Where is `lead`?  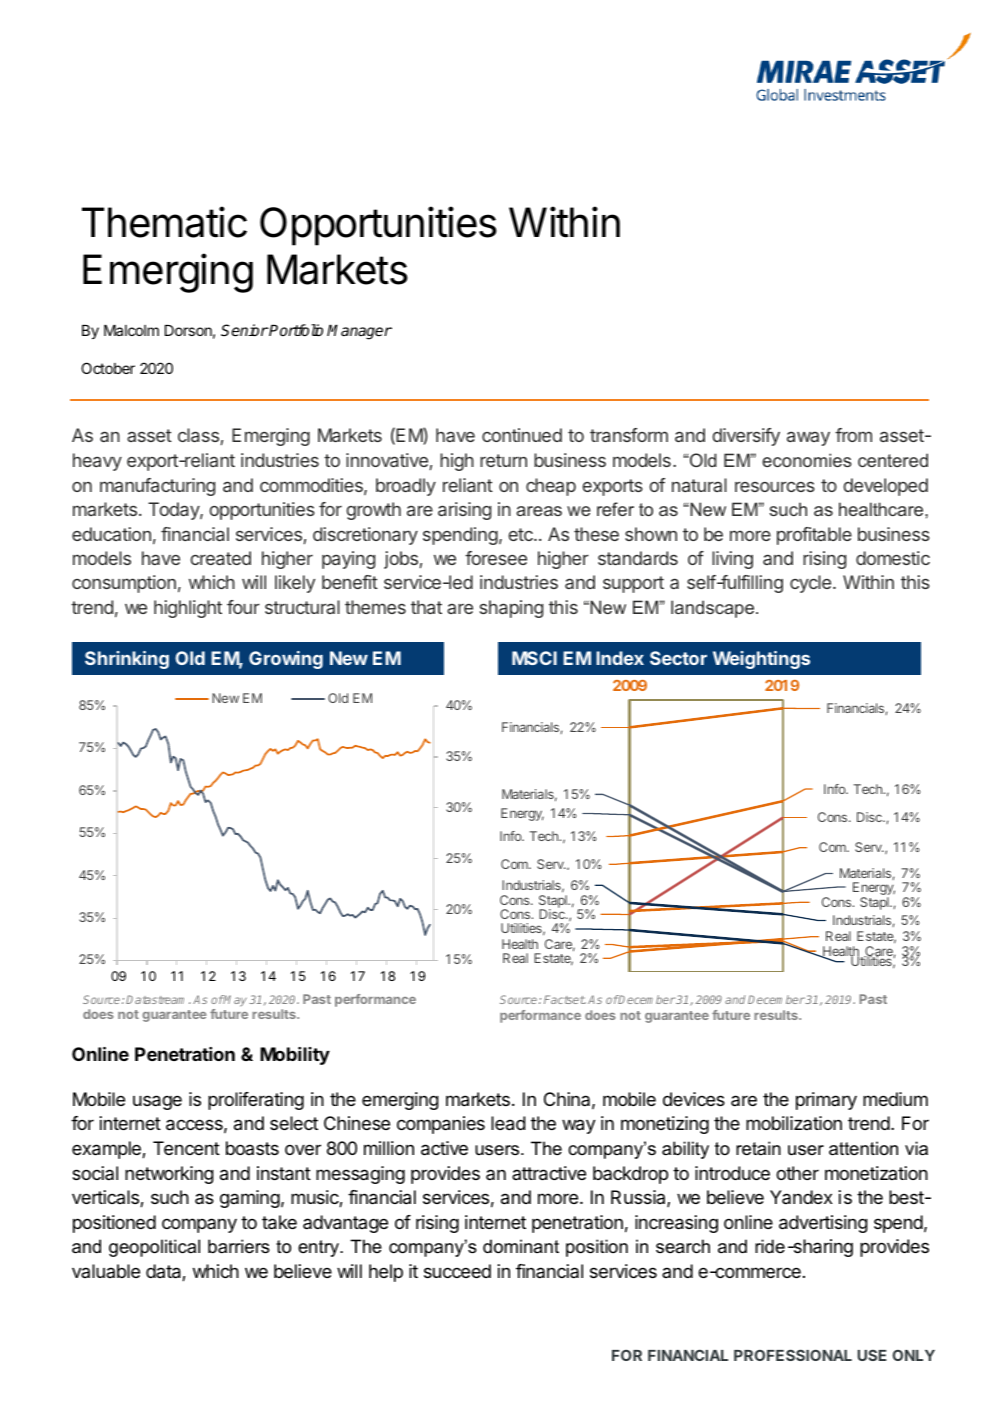 lead is located at coordinates (508, 1123).
